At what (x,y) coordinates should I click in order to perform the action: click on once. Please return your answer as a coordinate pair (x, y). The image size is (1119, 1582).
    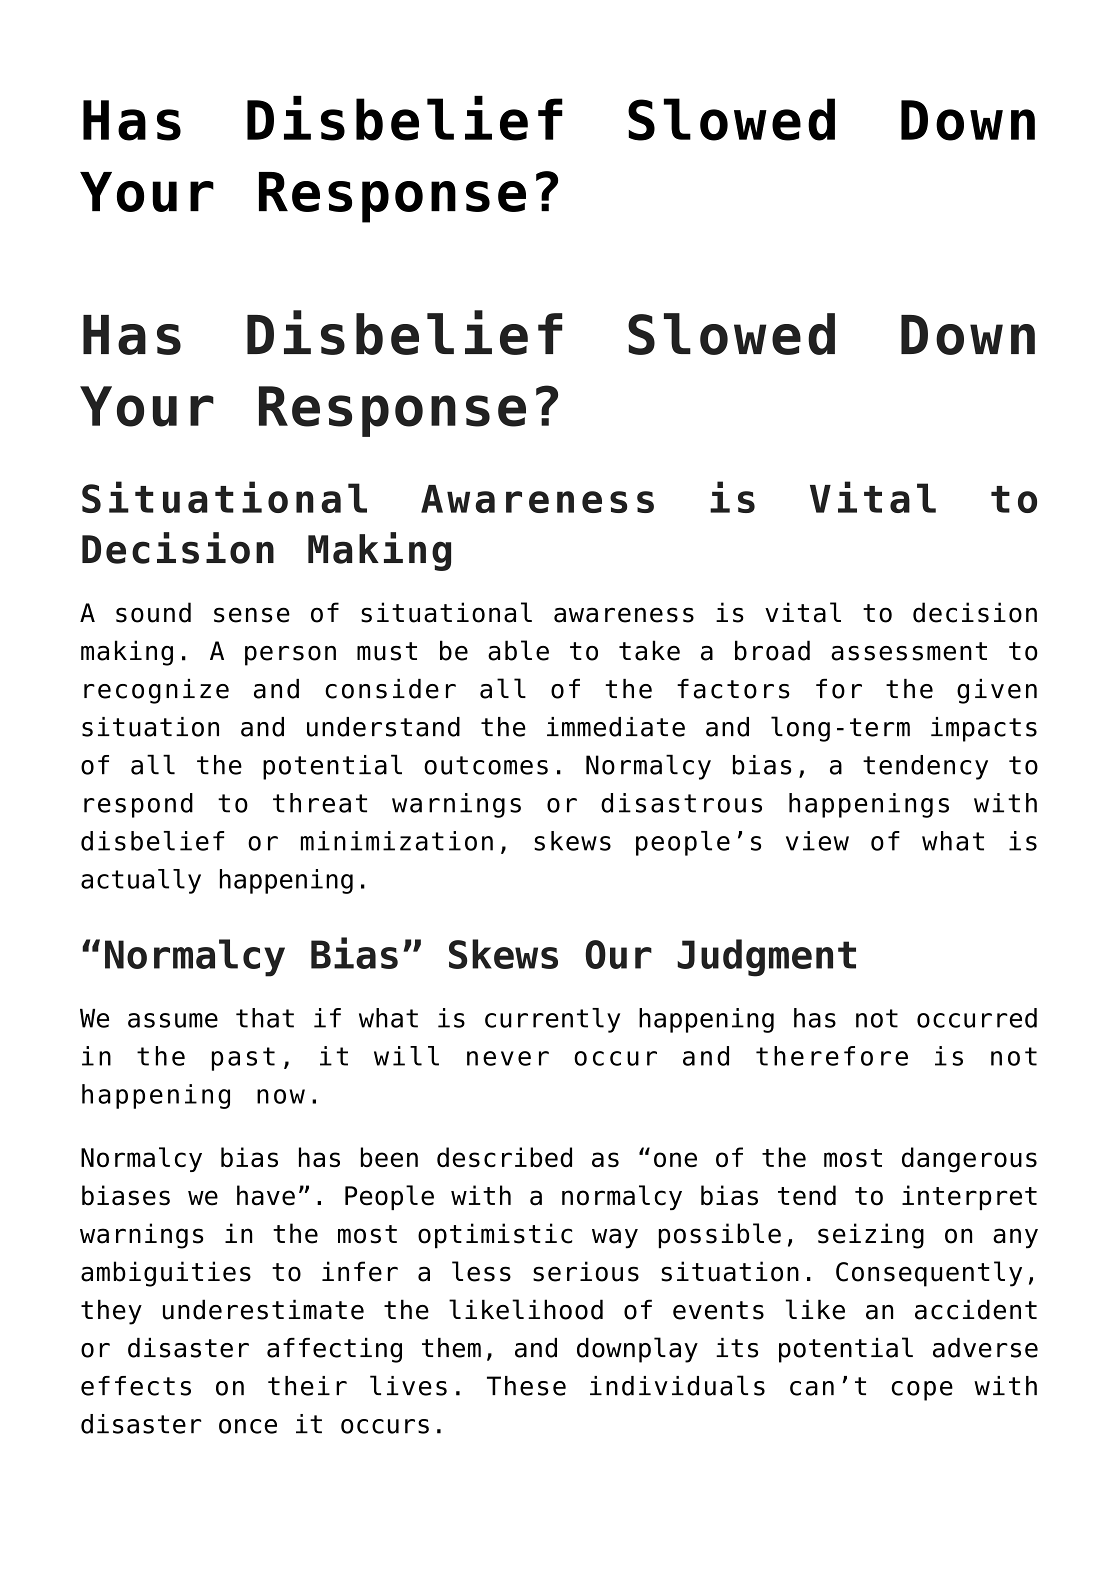
    Looking at the image, I should click on (248, 1426).
